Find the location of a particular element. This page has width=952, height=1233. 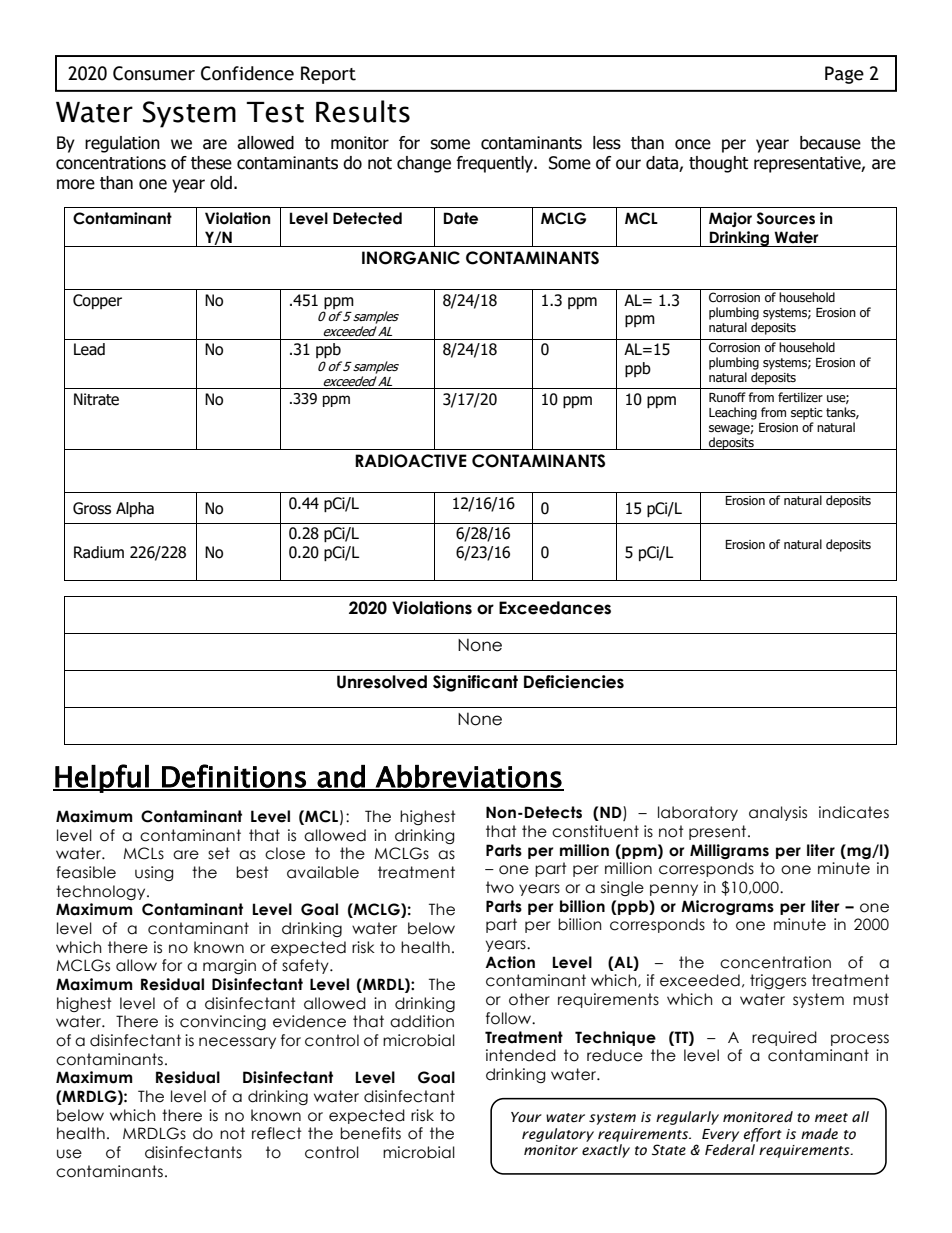

frequently is located at coordinates (496, 164).
